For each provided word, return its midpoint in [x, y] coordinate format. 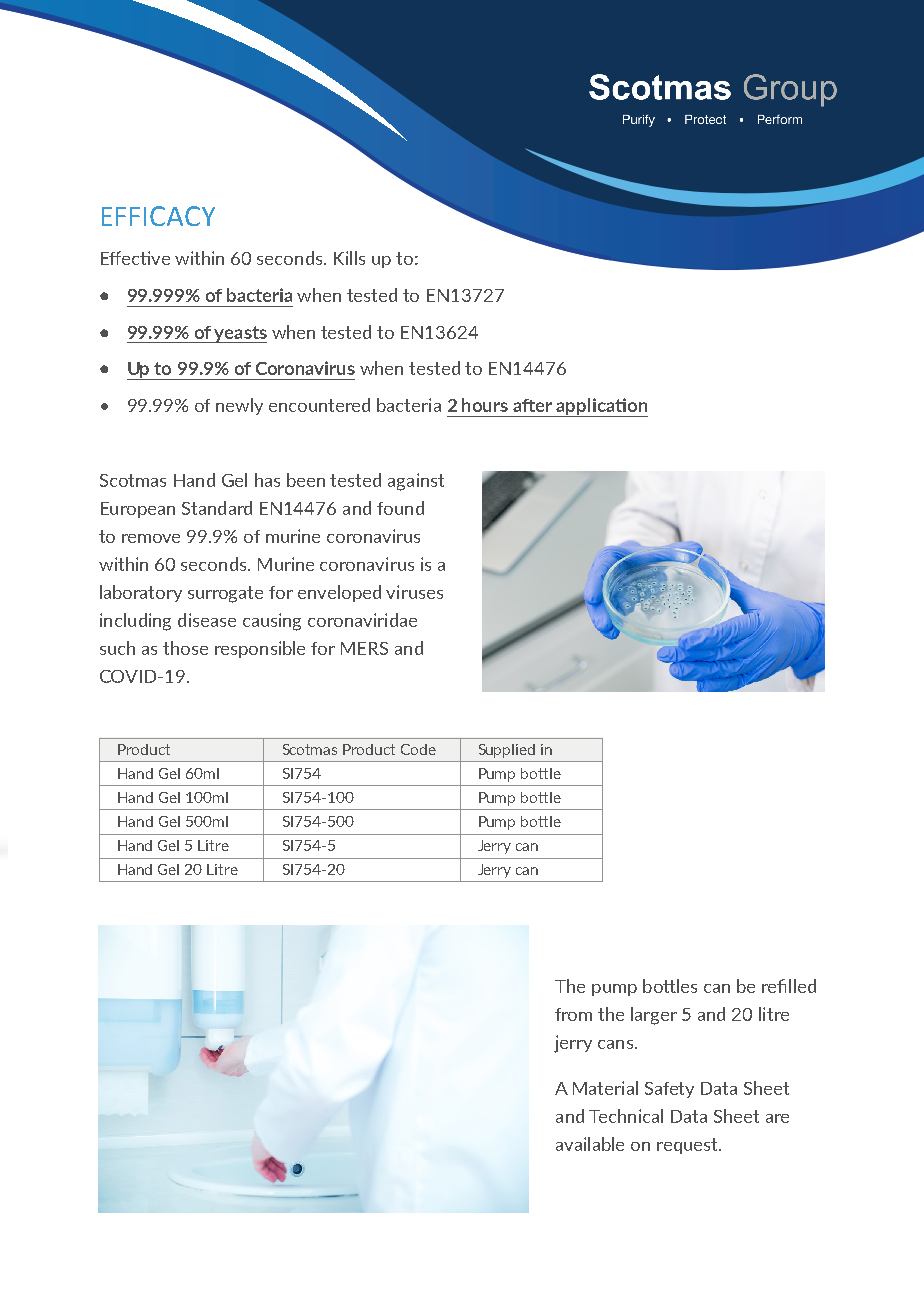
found [400, 508]
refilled [789, 986]
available [590, 1144]
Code [418, 749]
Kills [349, 258]
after [532, 405]
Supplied [507, 751]
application [601, 407]
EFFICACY [158, 216]
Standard [217, 508]
